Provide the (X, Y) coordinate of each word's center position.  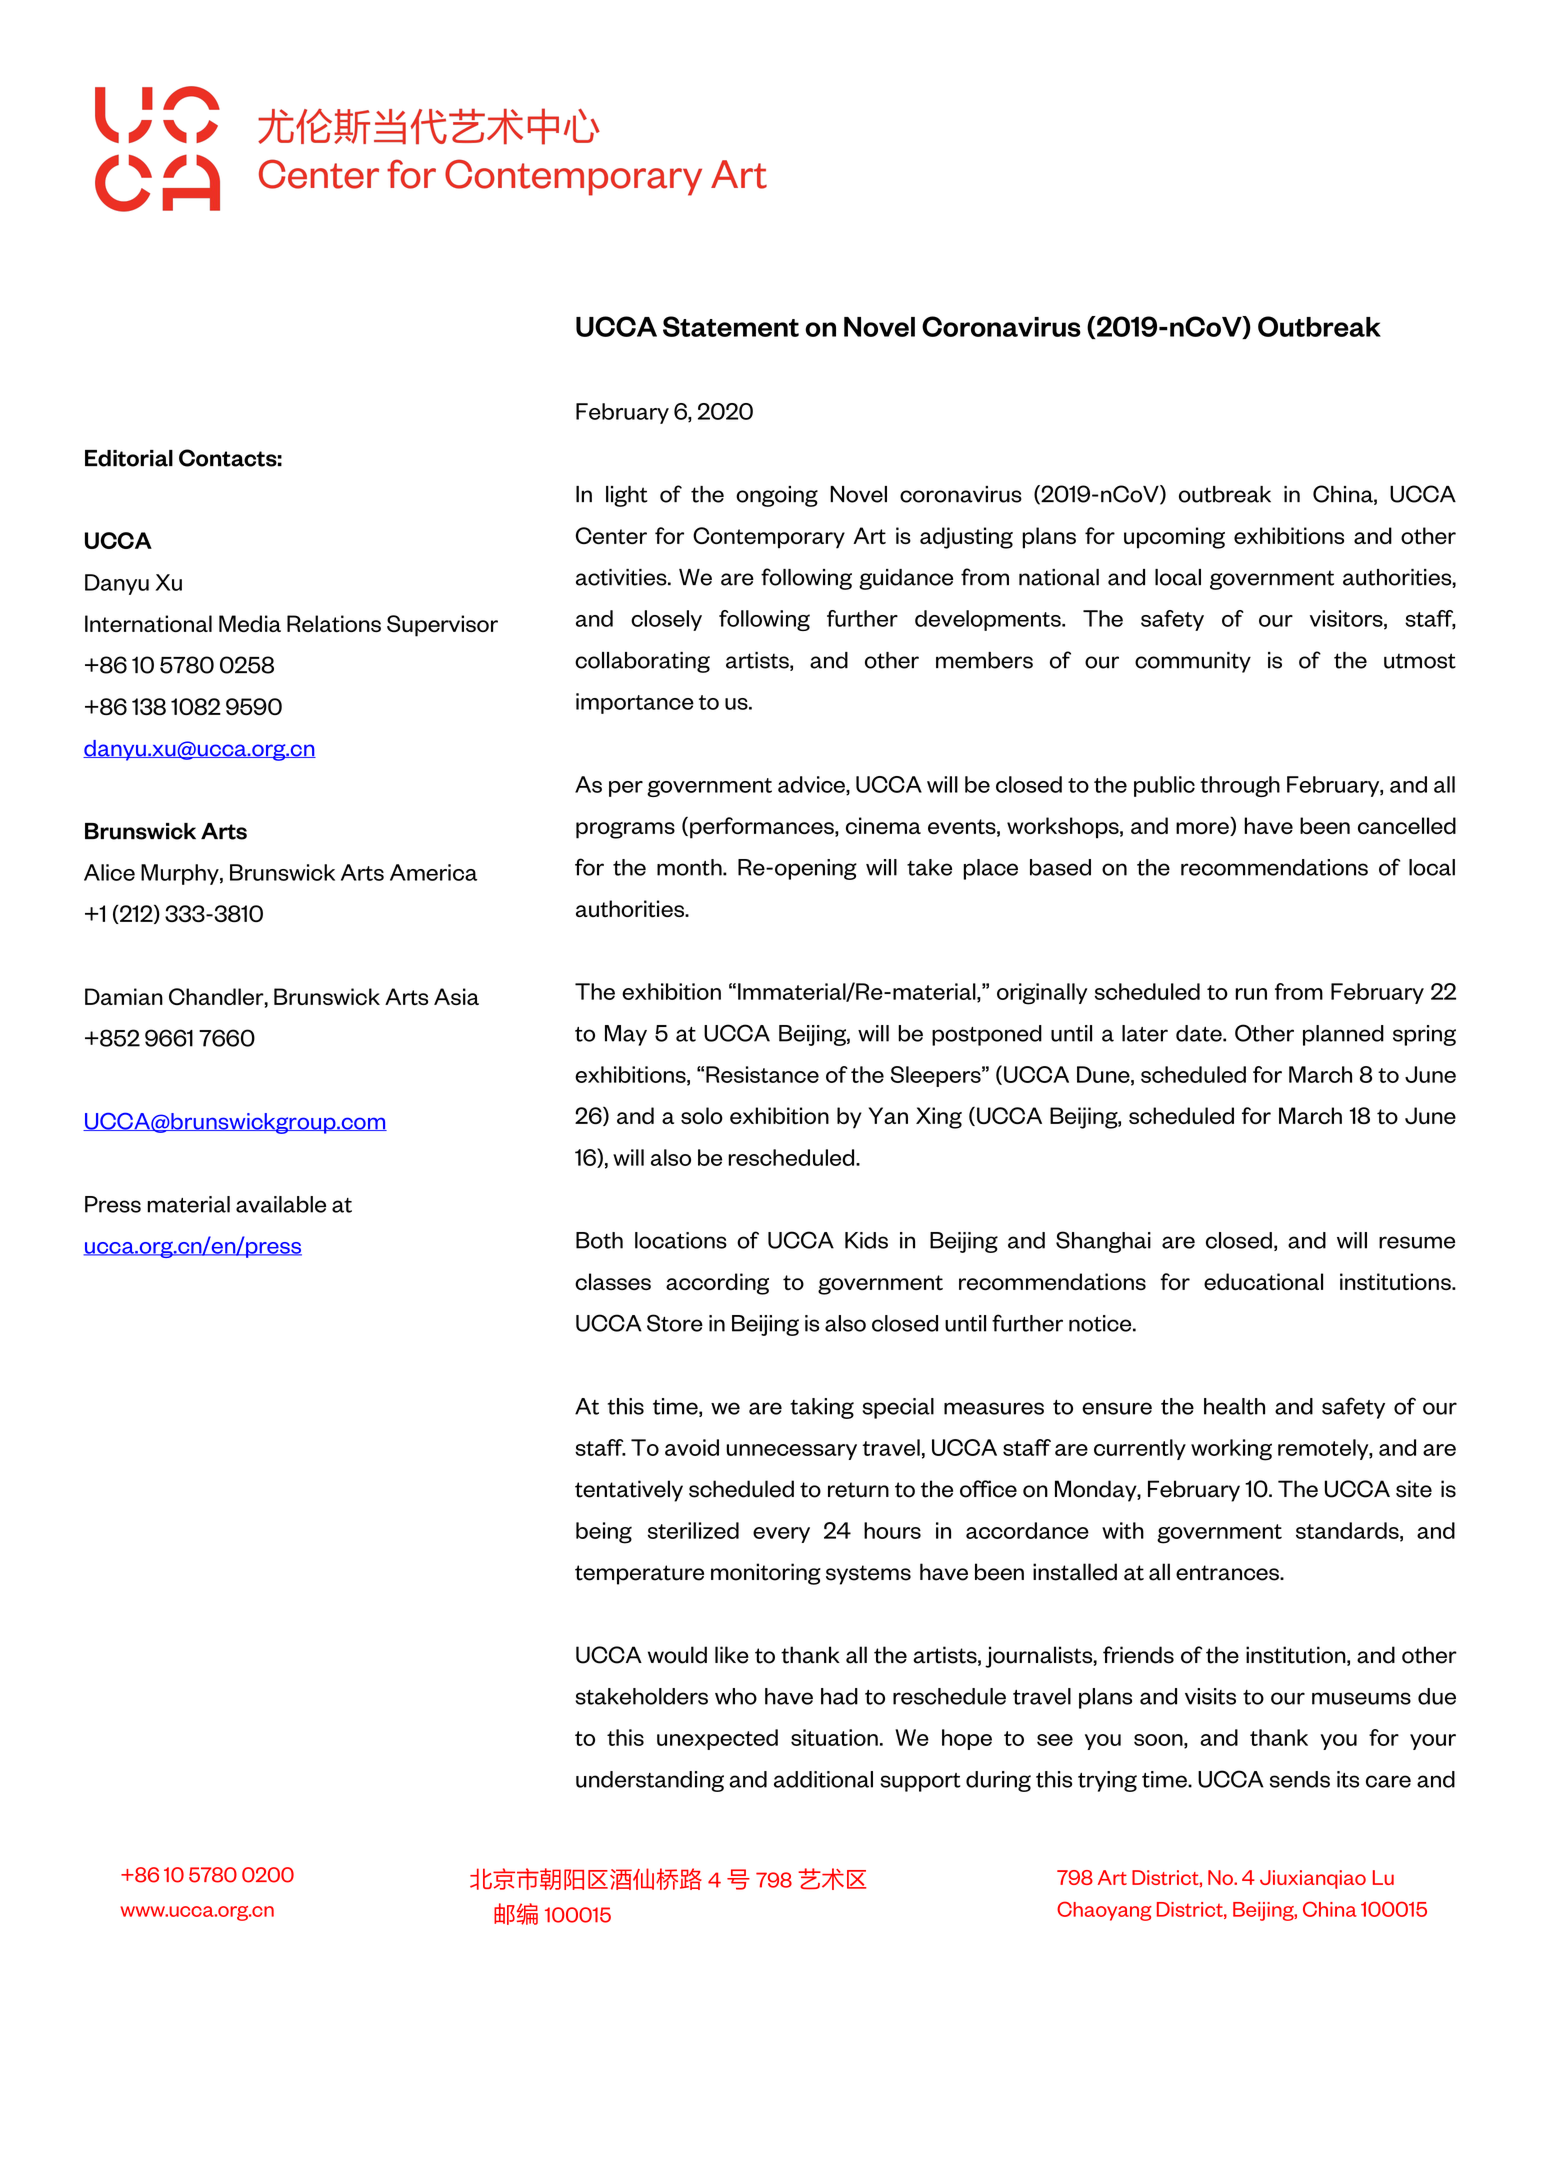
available (281, 1204)
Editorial (129, 458)
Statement (731, 326)
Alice (109, 872)
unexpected (717, 1739)
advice (812, 785)
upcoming (1174, 538)
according (717, 1284)
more (1203, 829)
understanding (650, 1781)
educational (1263, 1282)
